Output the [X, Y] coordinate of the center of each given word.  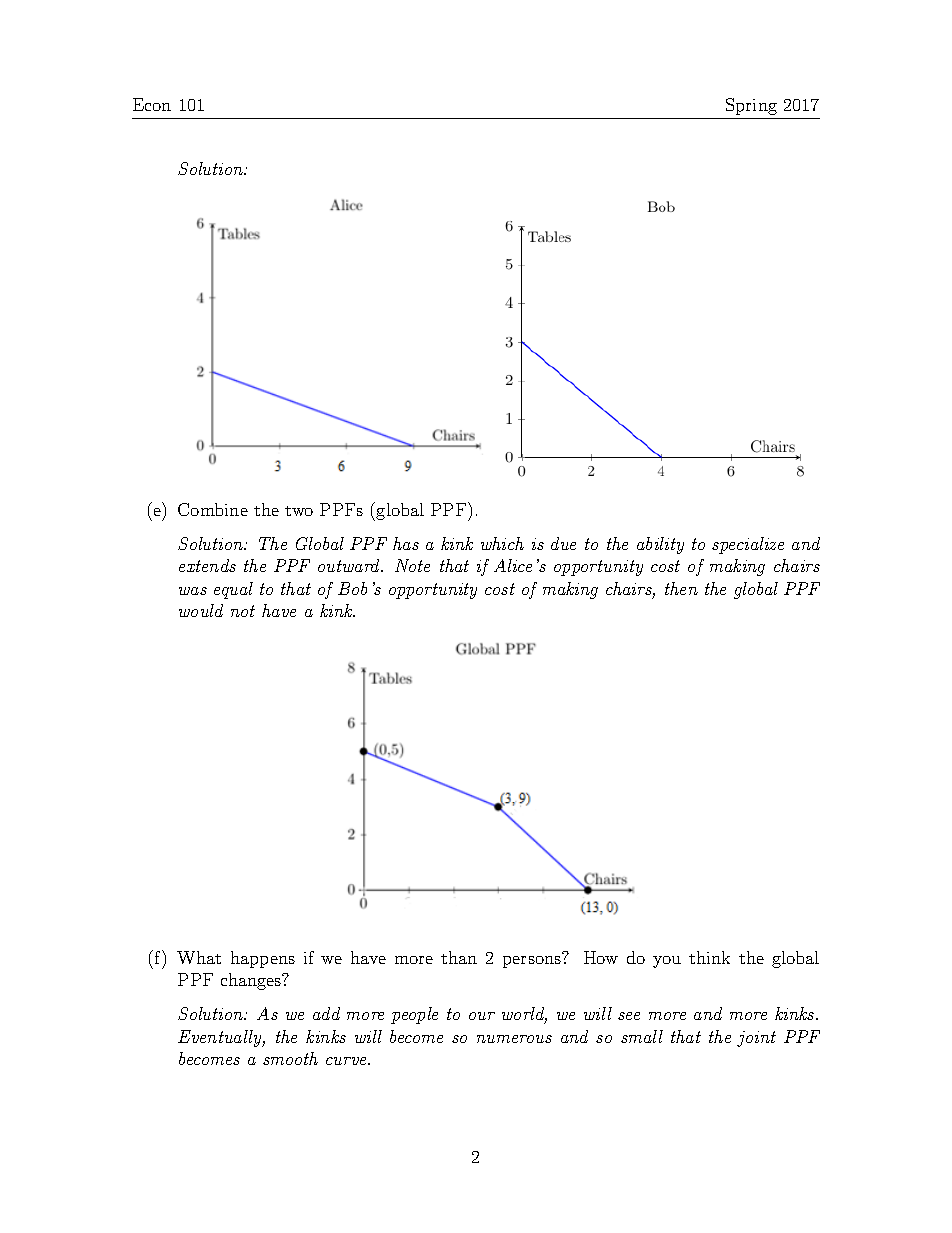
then [681, 588]
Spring [751, 106]
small [642, 1036]
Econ [152, 104]
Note [412, 565]
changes [252, 981]
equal [233, 590]
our [482, 1016]
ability [660, 545]
